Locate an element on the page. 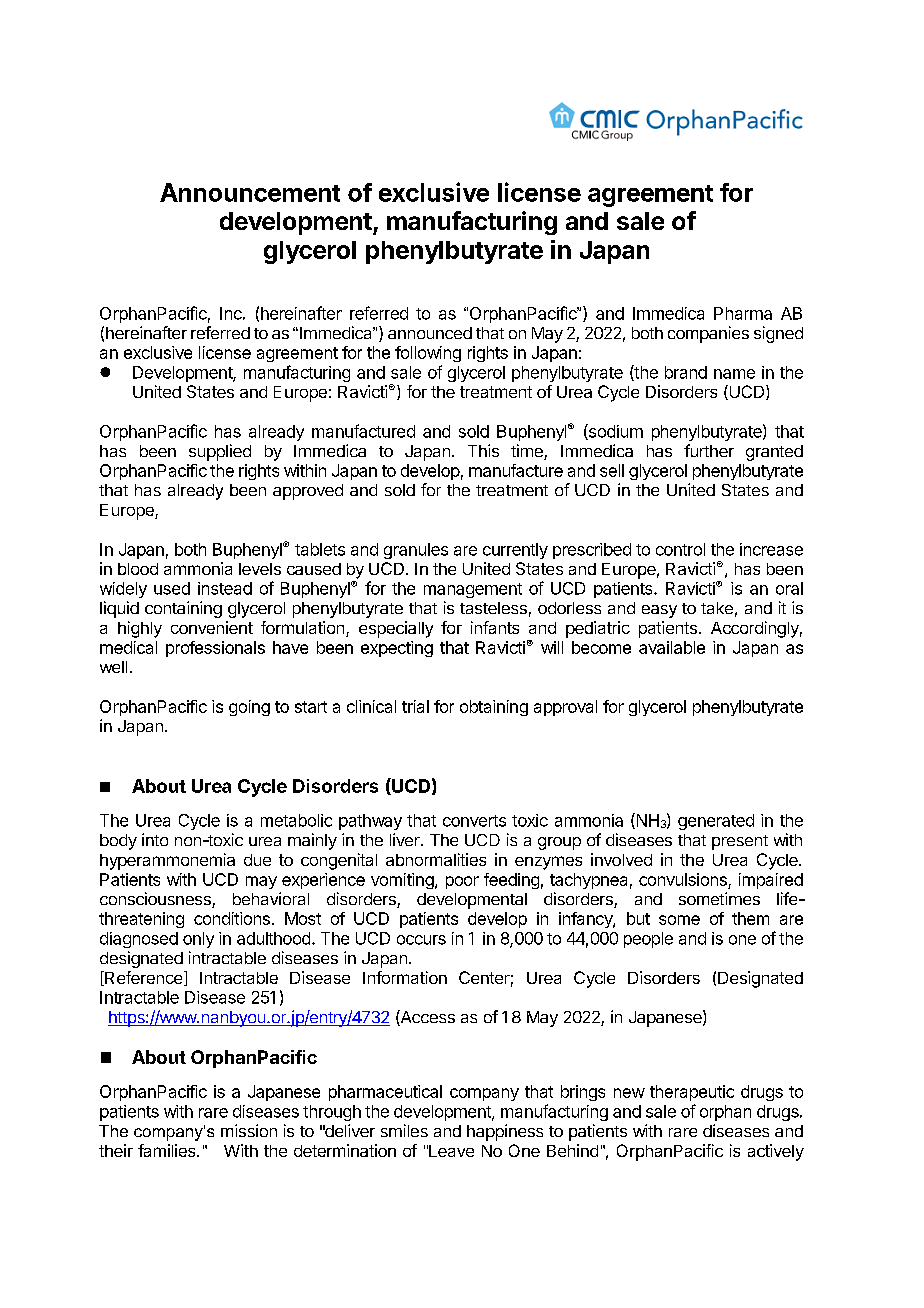 Image resolution: width=924 pixels, height=1308 pixels. available is located at coordinates (672, 647).
